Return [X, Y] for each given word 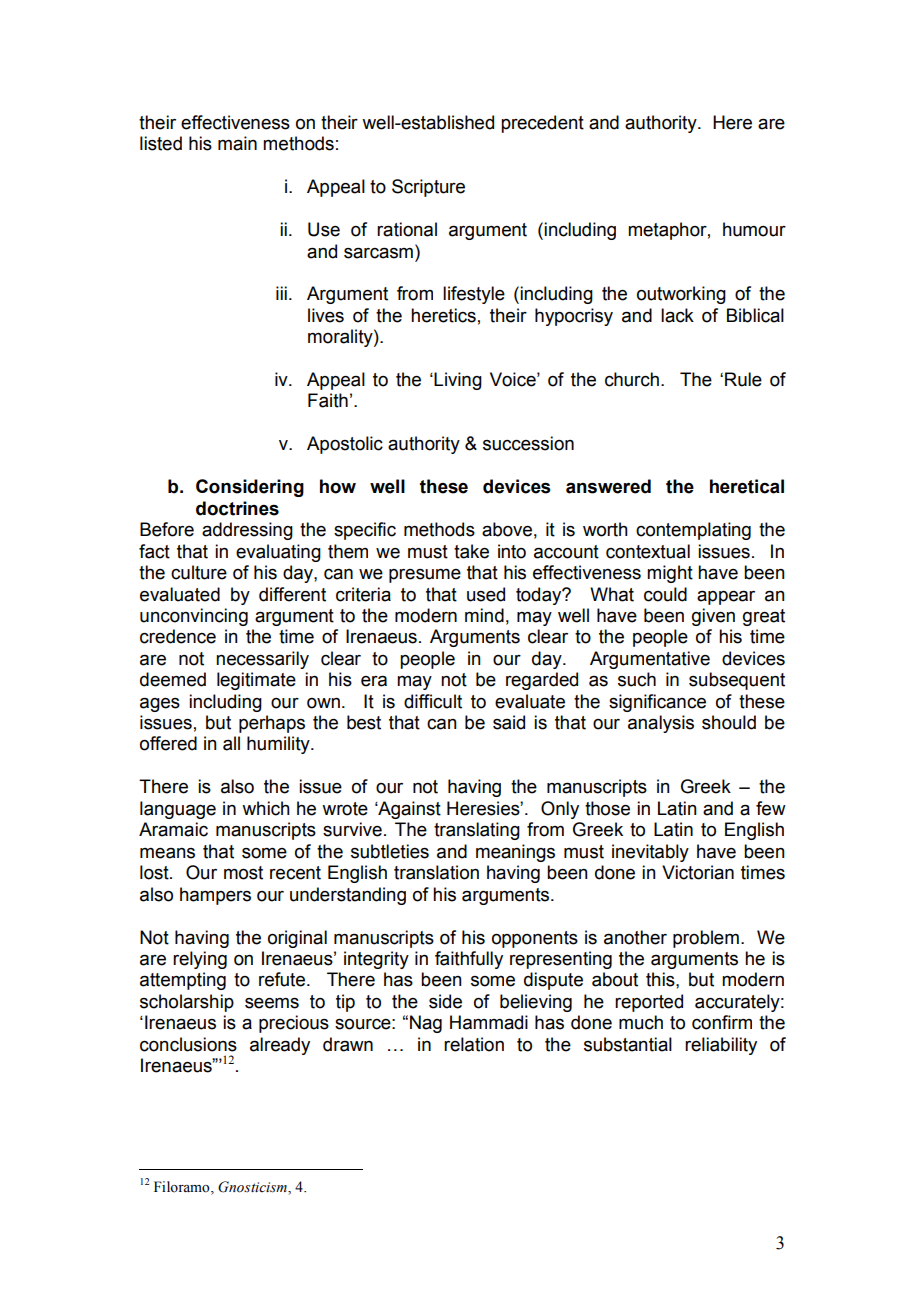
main [237, 143]
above [507, 529]
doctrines [237, 508]
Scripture [428, 188]
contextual [648, 551]
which [266, 808]
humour [754, 229]
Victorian [698, 872]
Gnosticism [253, 1188]
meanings [515, 853]
